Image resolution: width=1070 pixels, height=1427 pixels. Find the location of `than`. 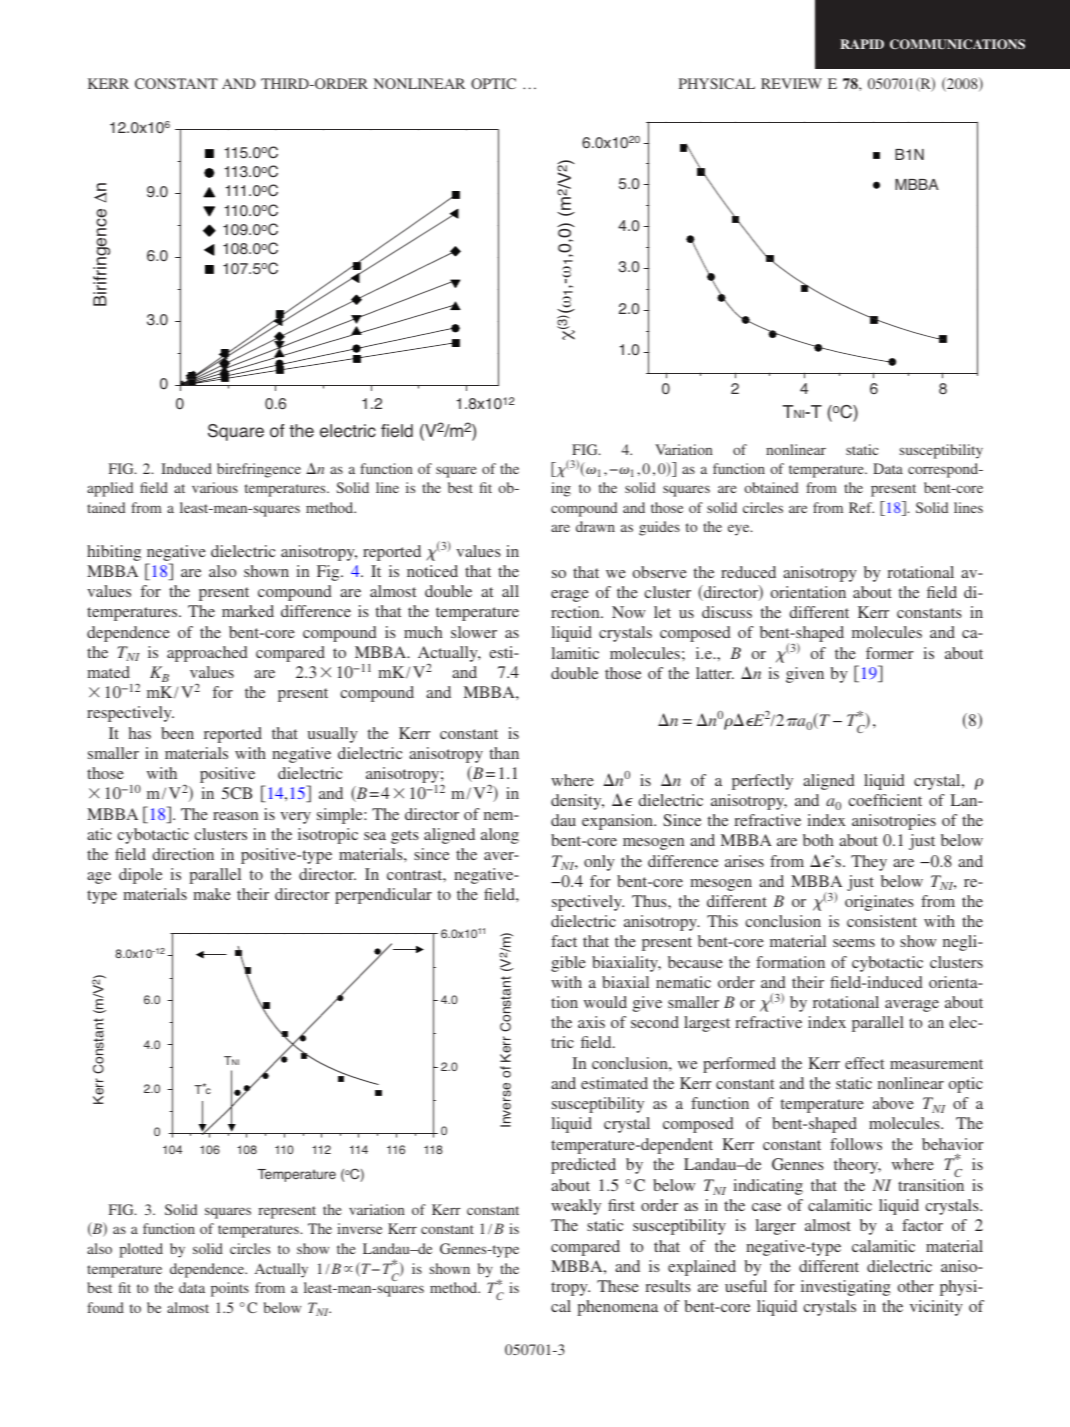

than is located at coordinates (504, 753).
